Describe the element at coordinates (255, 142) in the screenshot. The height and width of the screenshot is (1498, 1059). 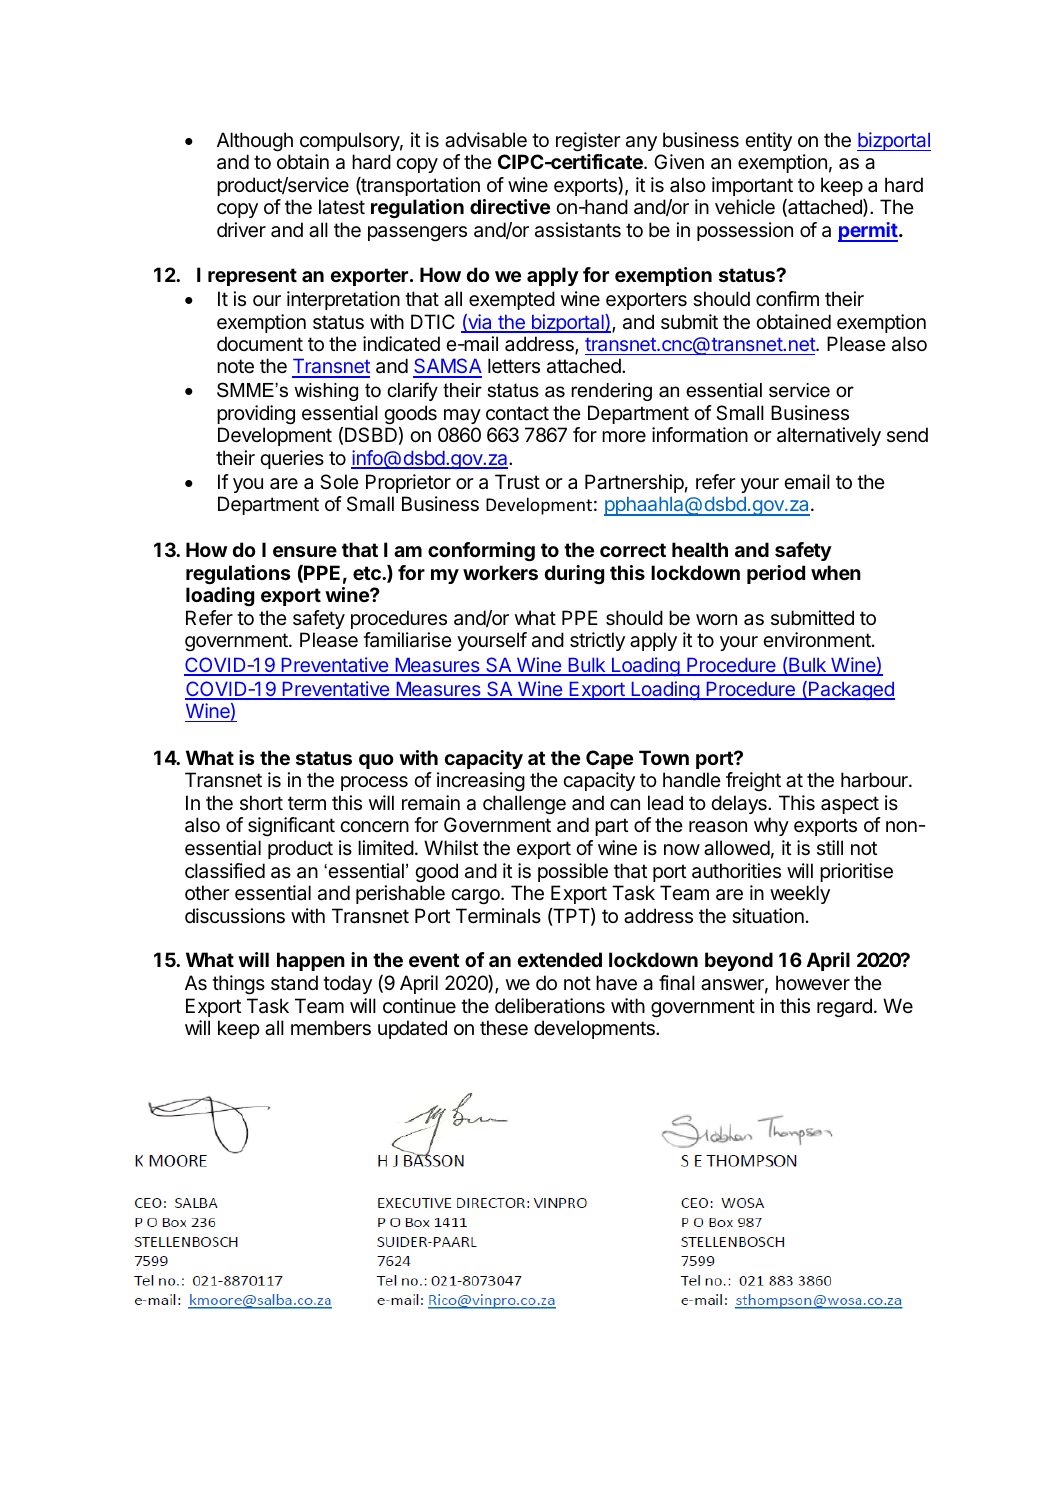
I see `Although` at that location.
